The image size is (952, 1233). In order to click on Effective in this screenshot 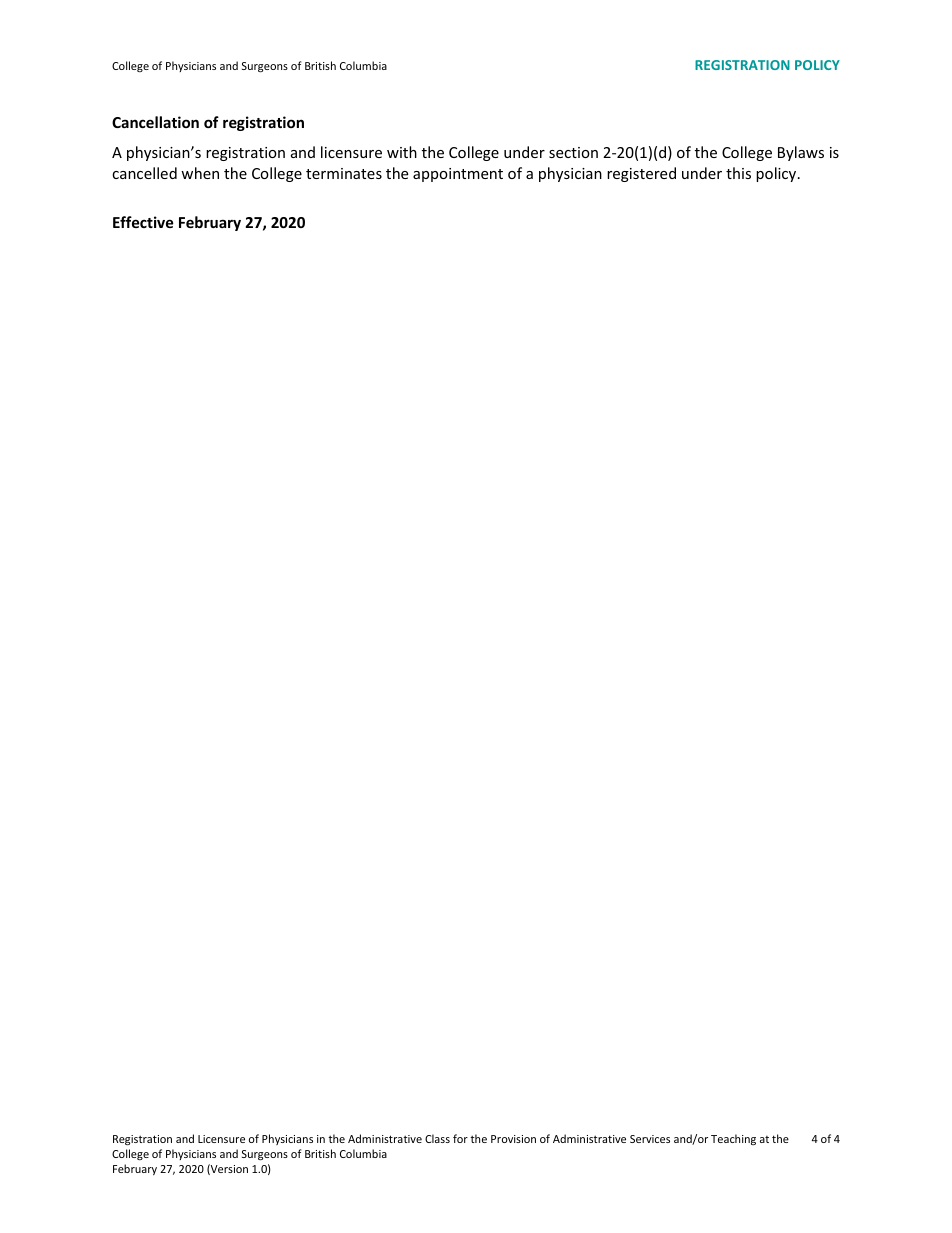, I will do `click(143, 222)`.
